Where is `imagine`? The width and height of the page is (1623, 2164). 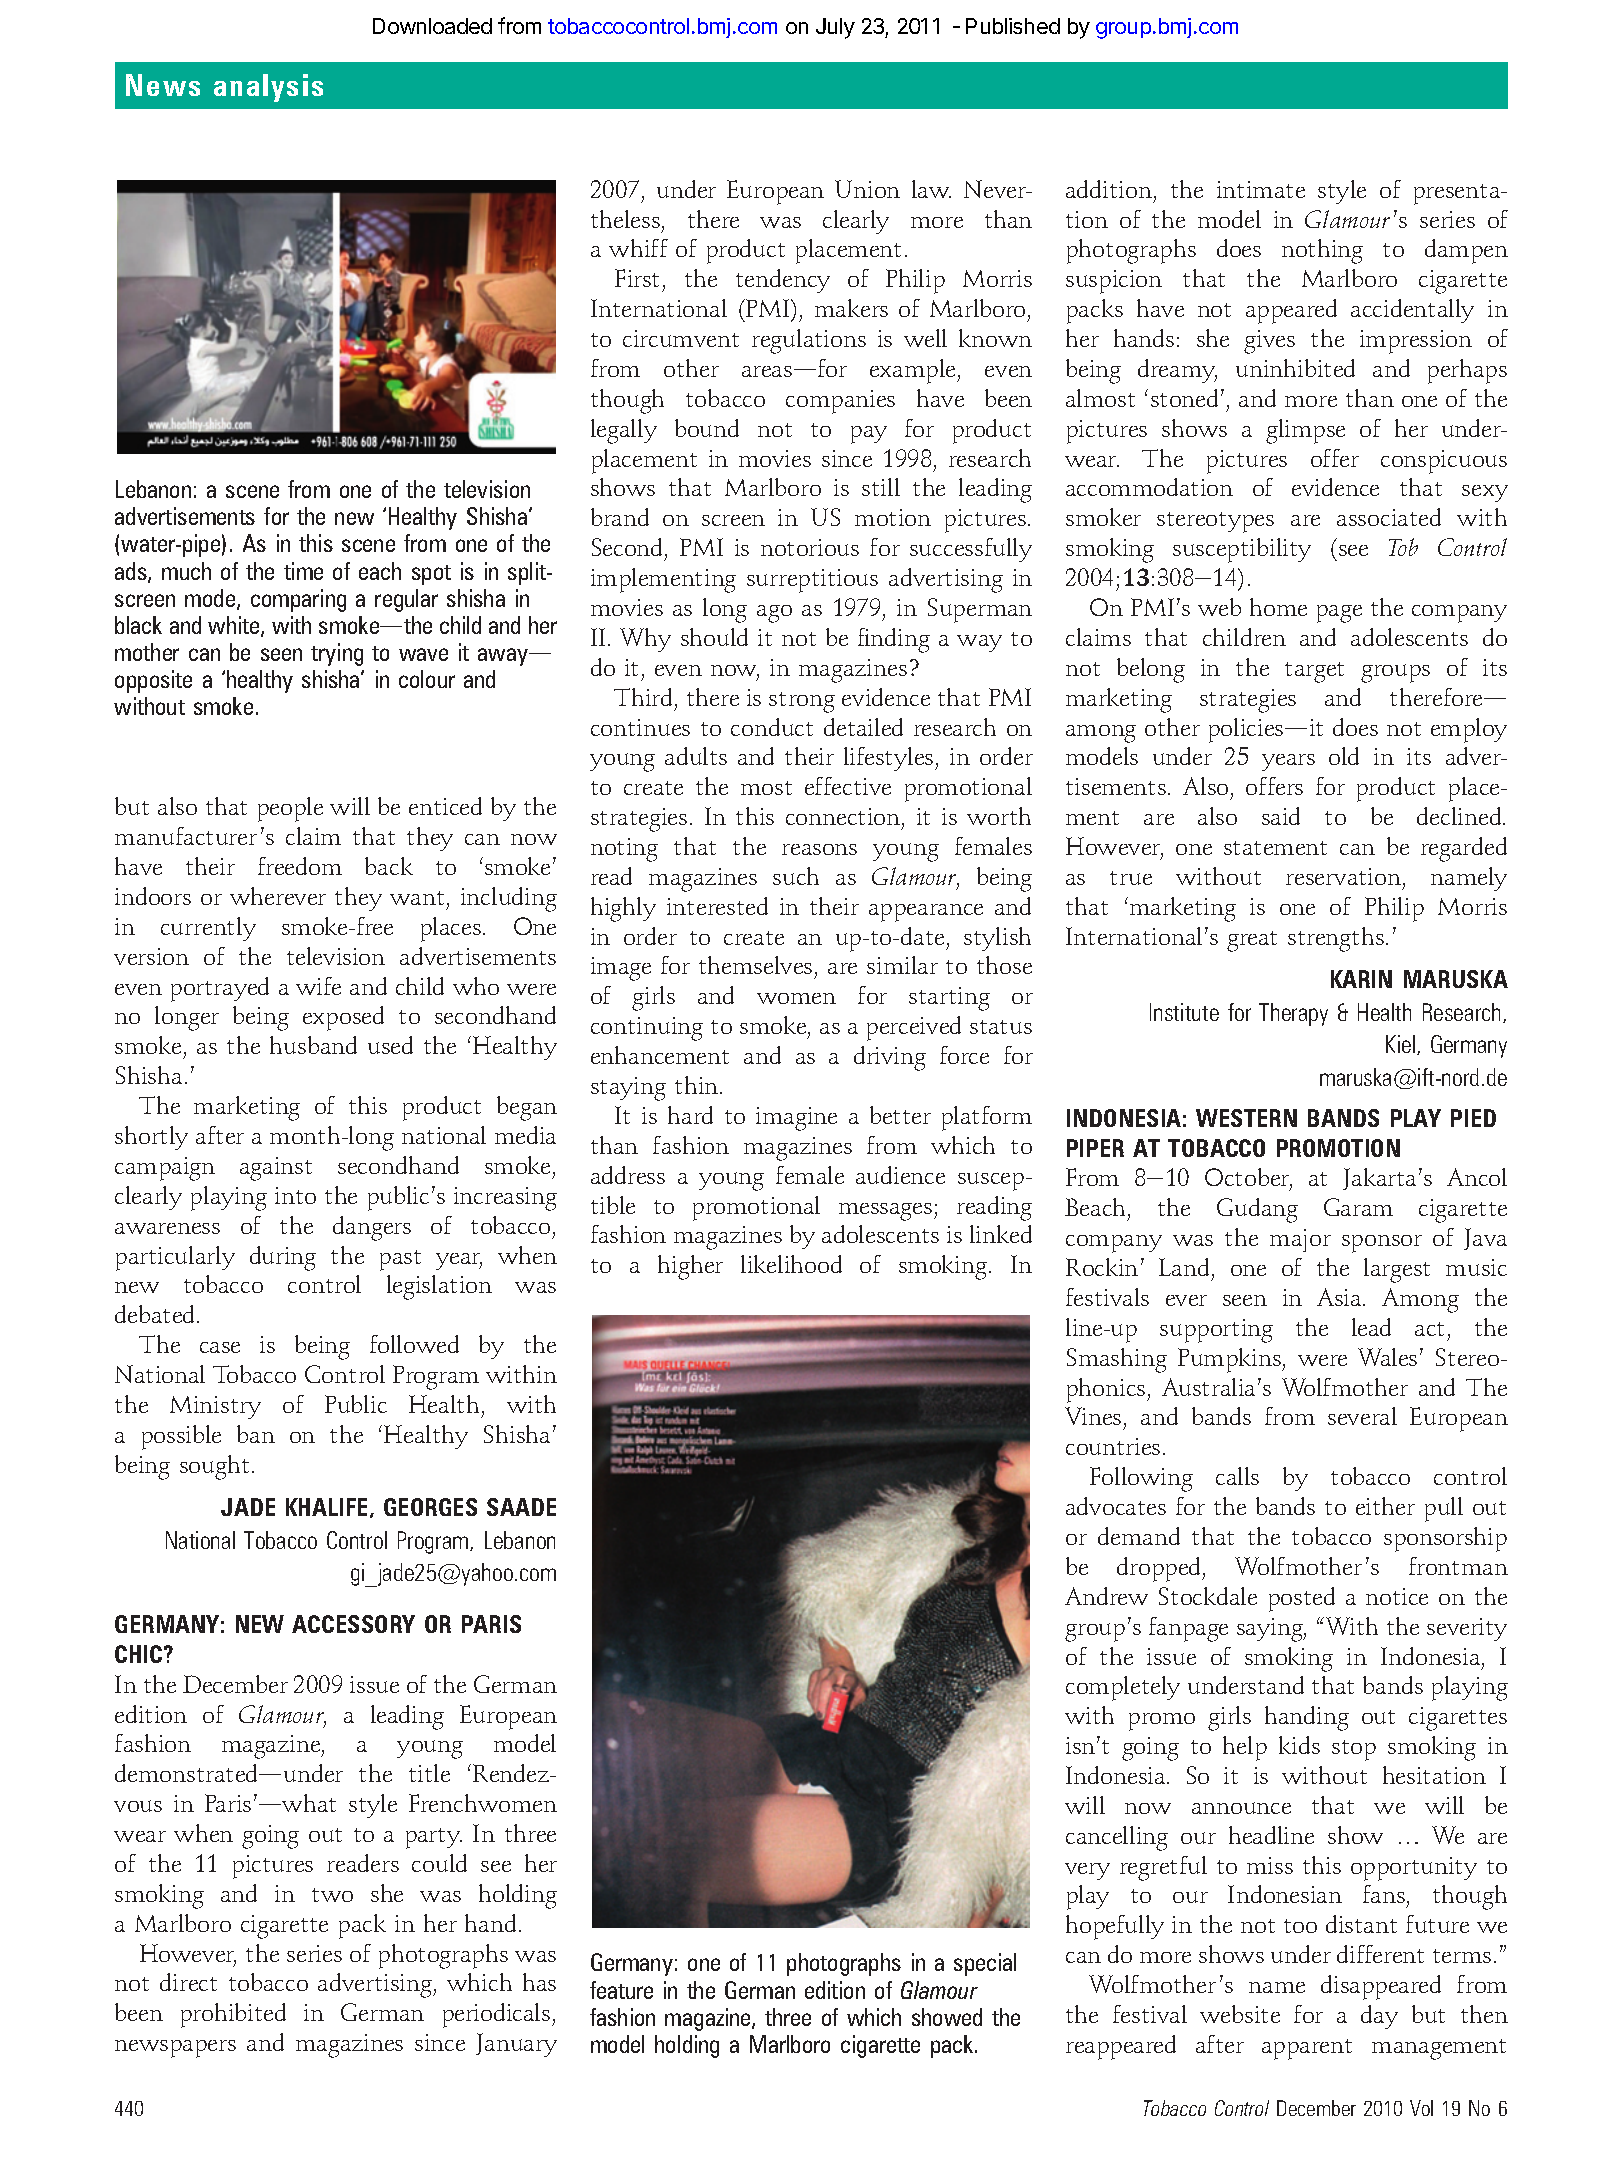 imagine is located at coordinates (796, 1119).
